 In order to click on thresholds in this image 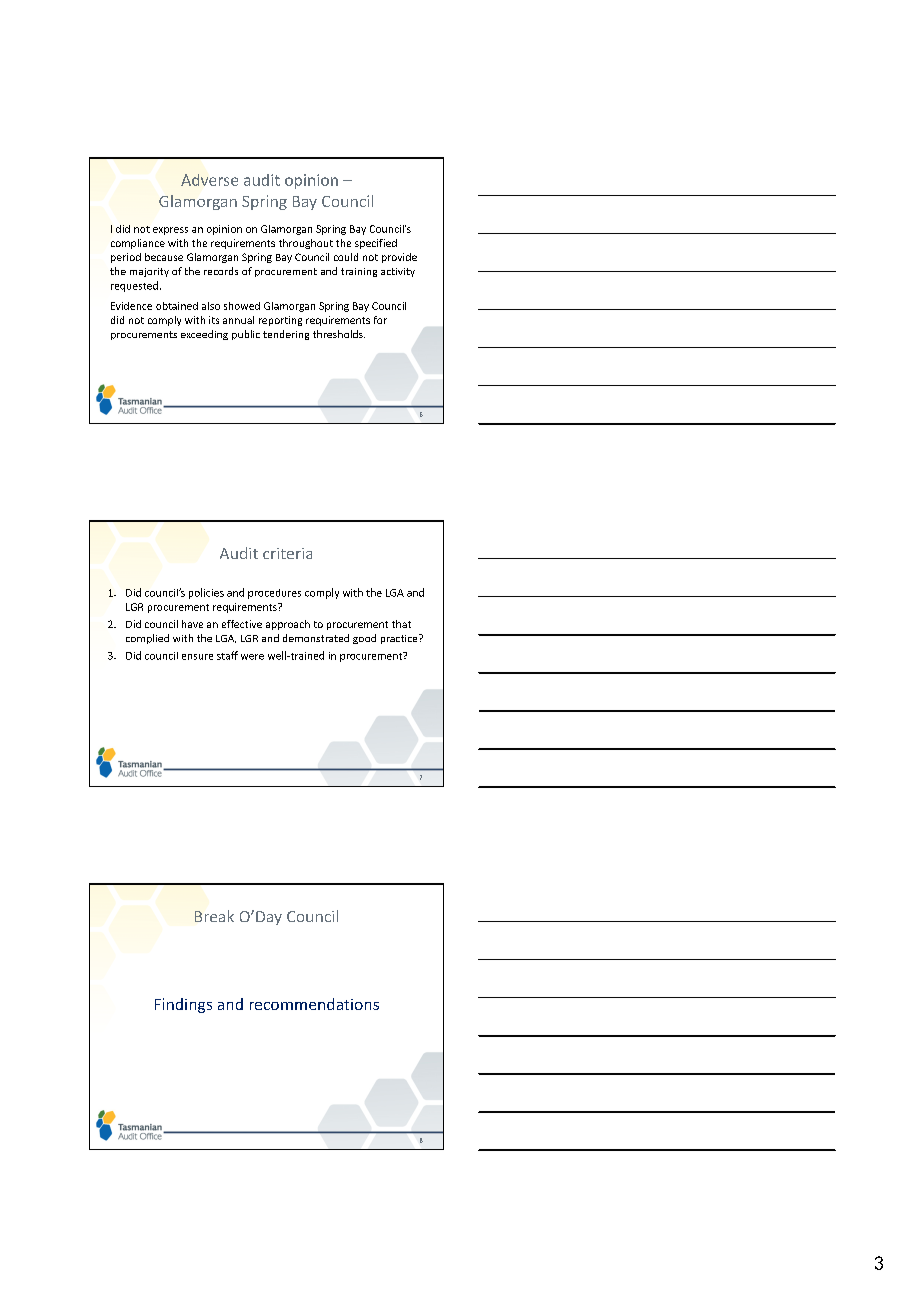, I will do `click(339, 334)`.
